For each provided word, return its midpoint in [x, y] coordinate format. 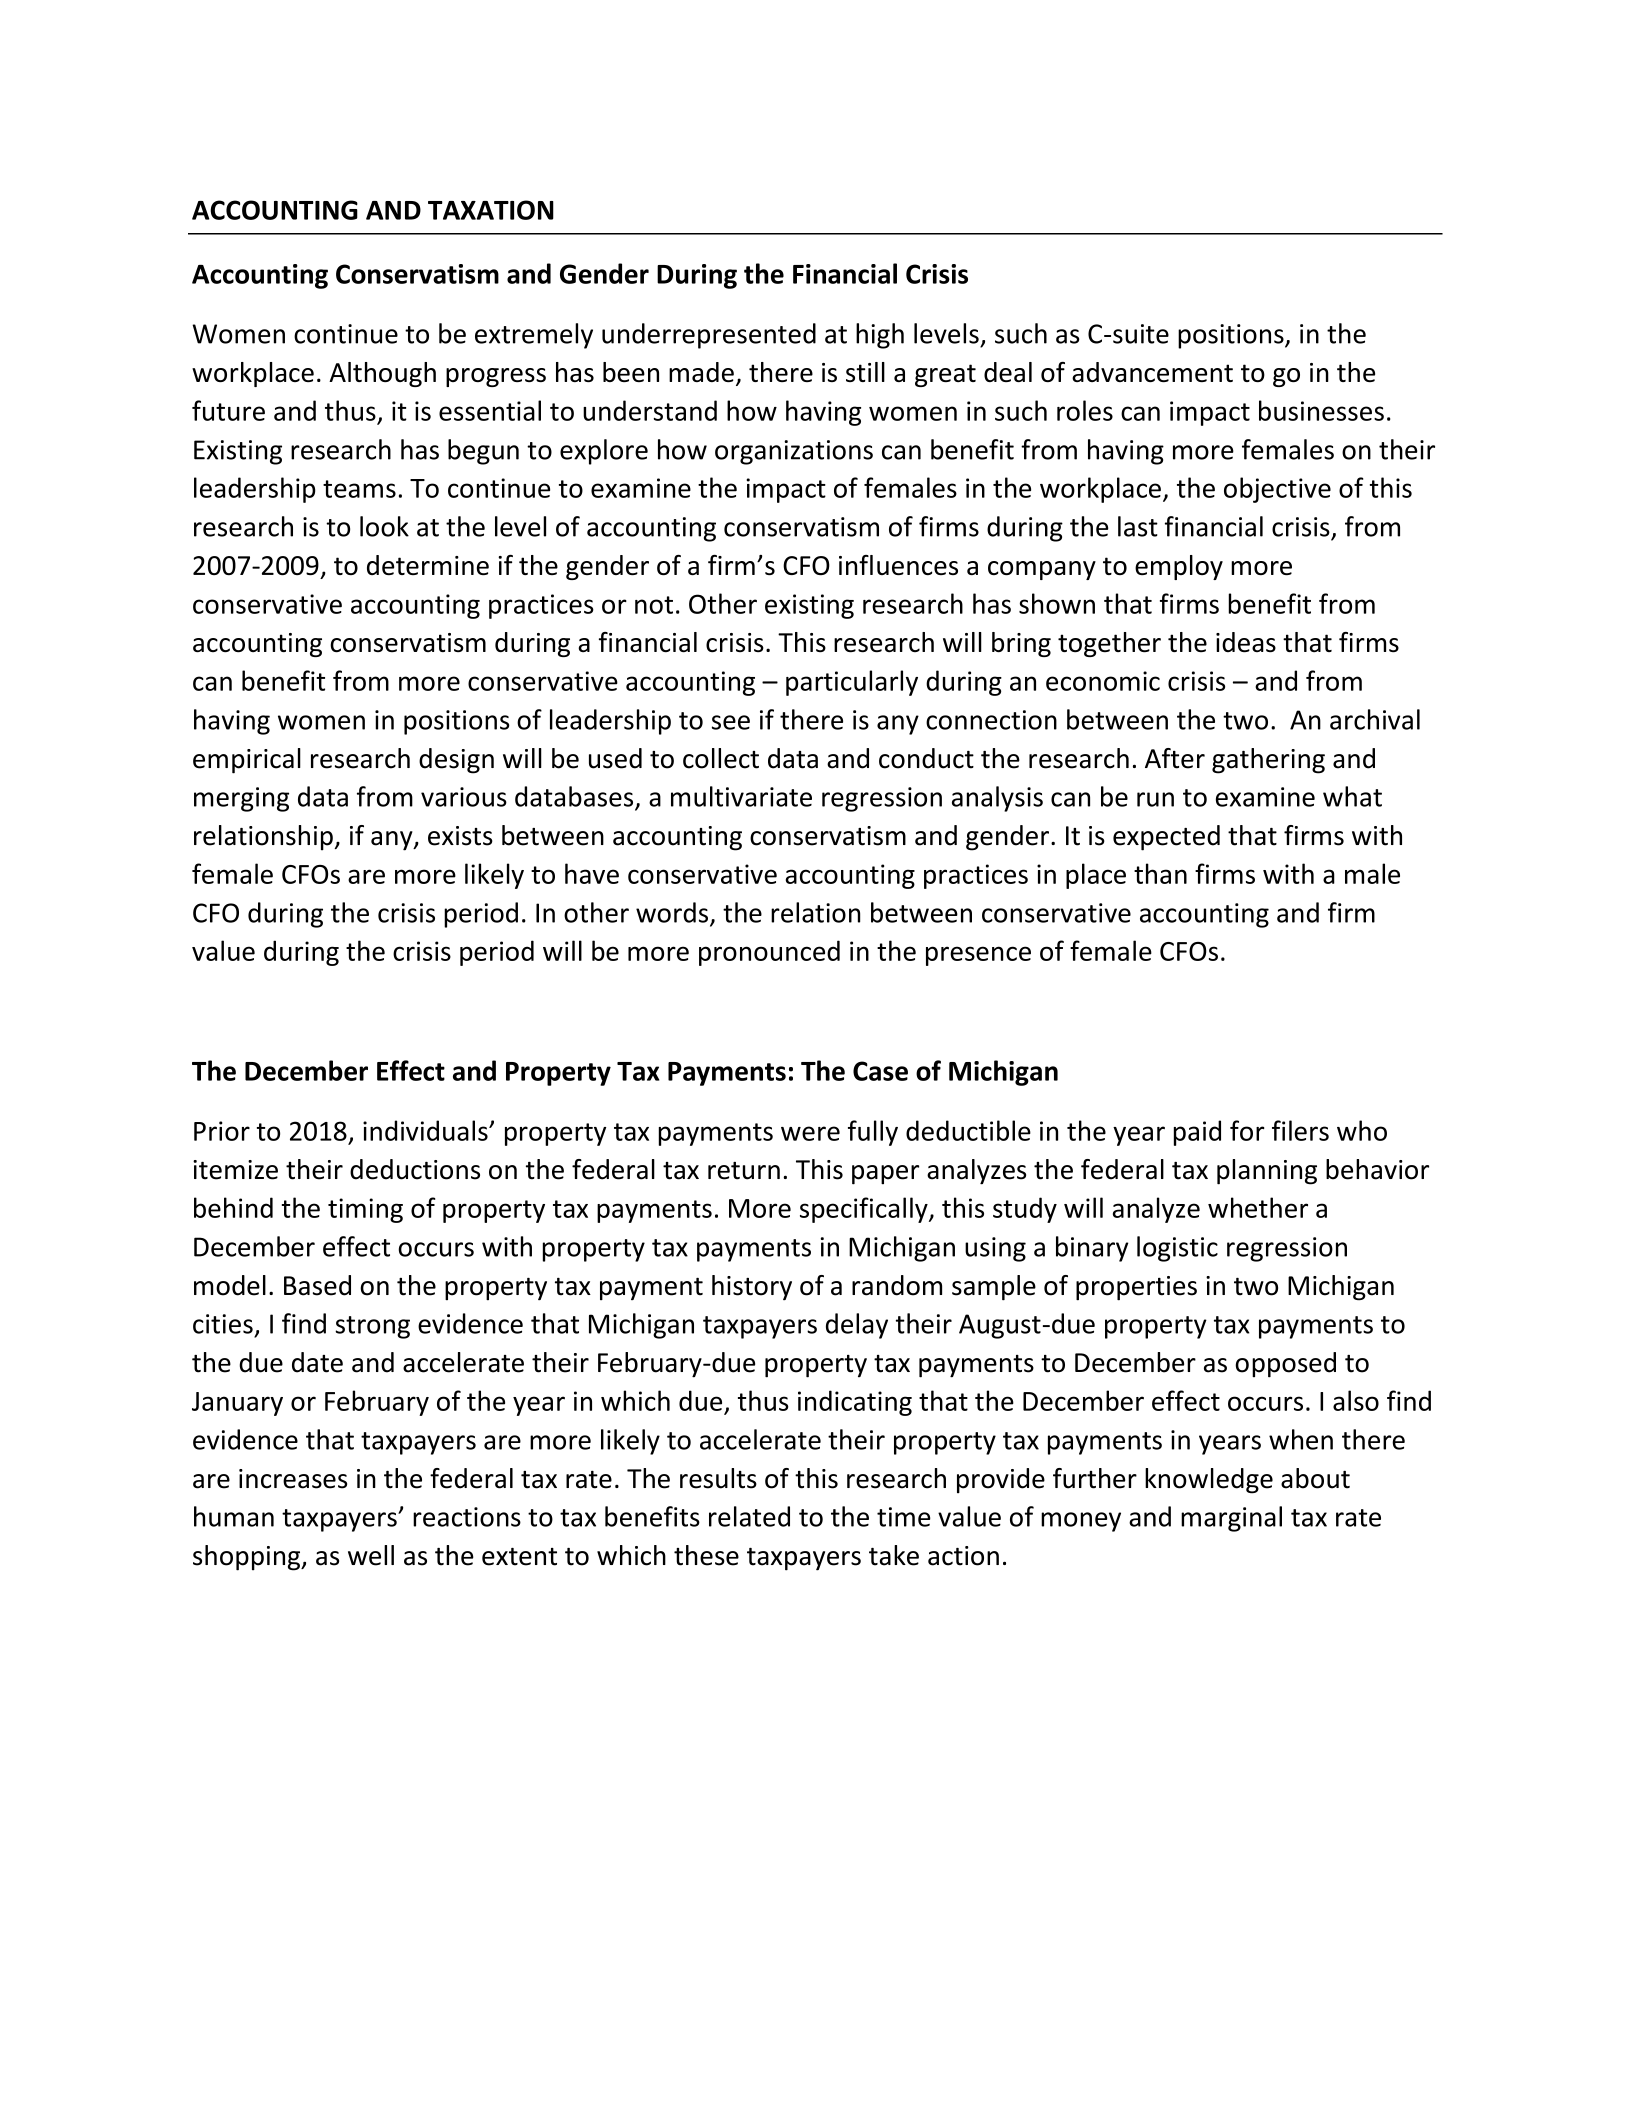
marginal [1231, 1519]
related [749, 1516]
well [371, 1555]
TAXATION [491, 210]
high [880, 336]
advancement [1152, 372]
